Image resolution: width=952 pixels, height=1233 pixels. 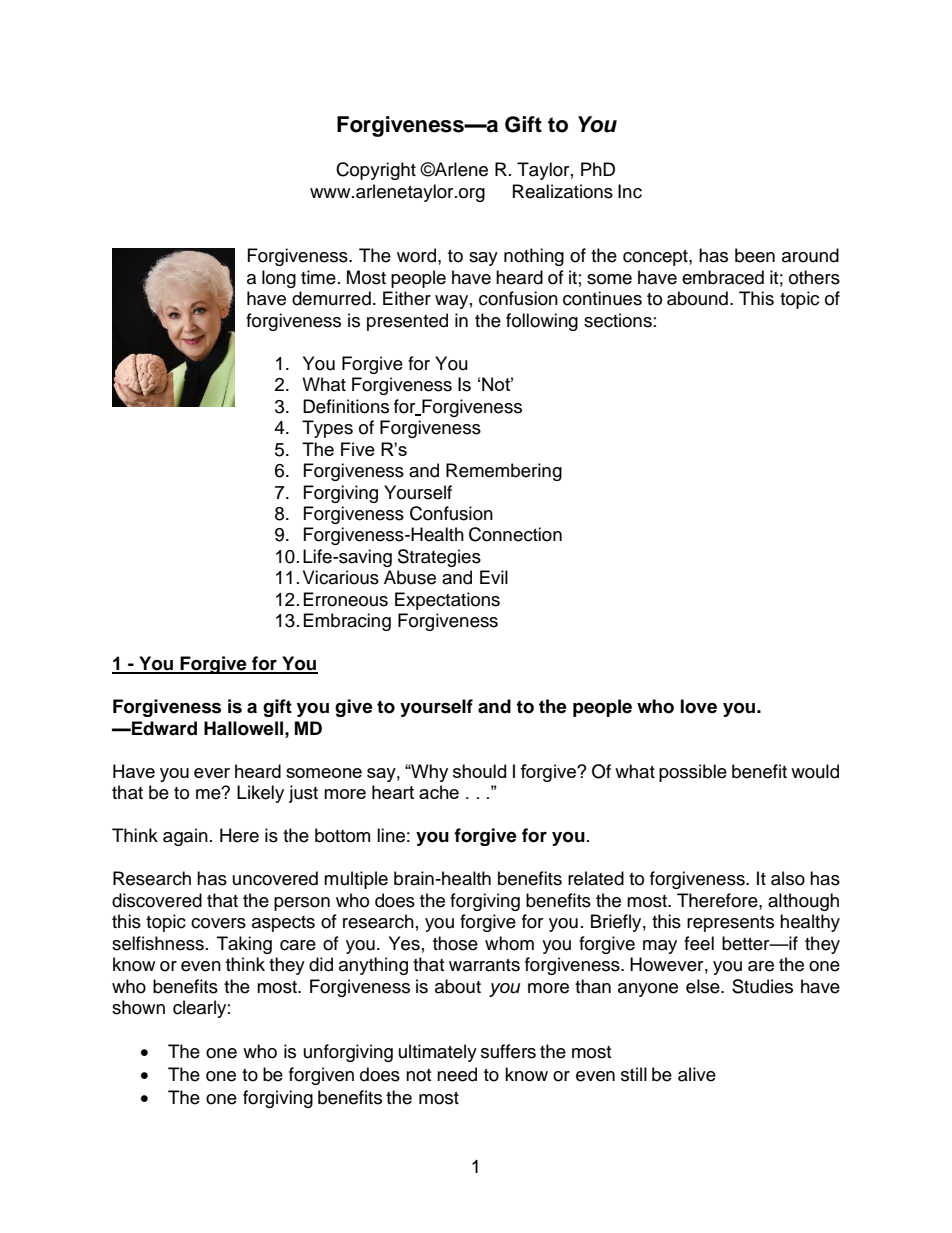 What do you see at coordinates (138, 1007) in the image?
I see `shown` at bounding box center [138, 1007].
